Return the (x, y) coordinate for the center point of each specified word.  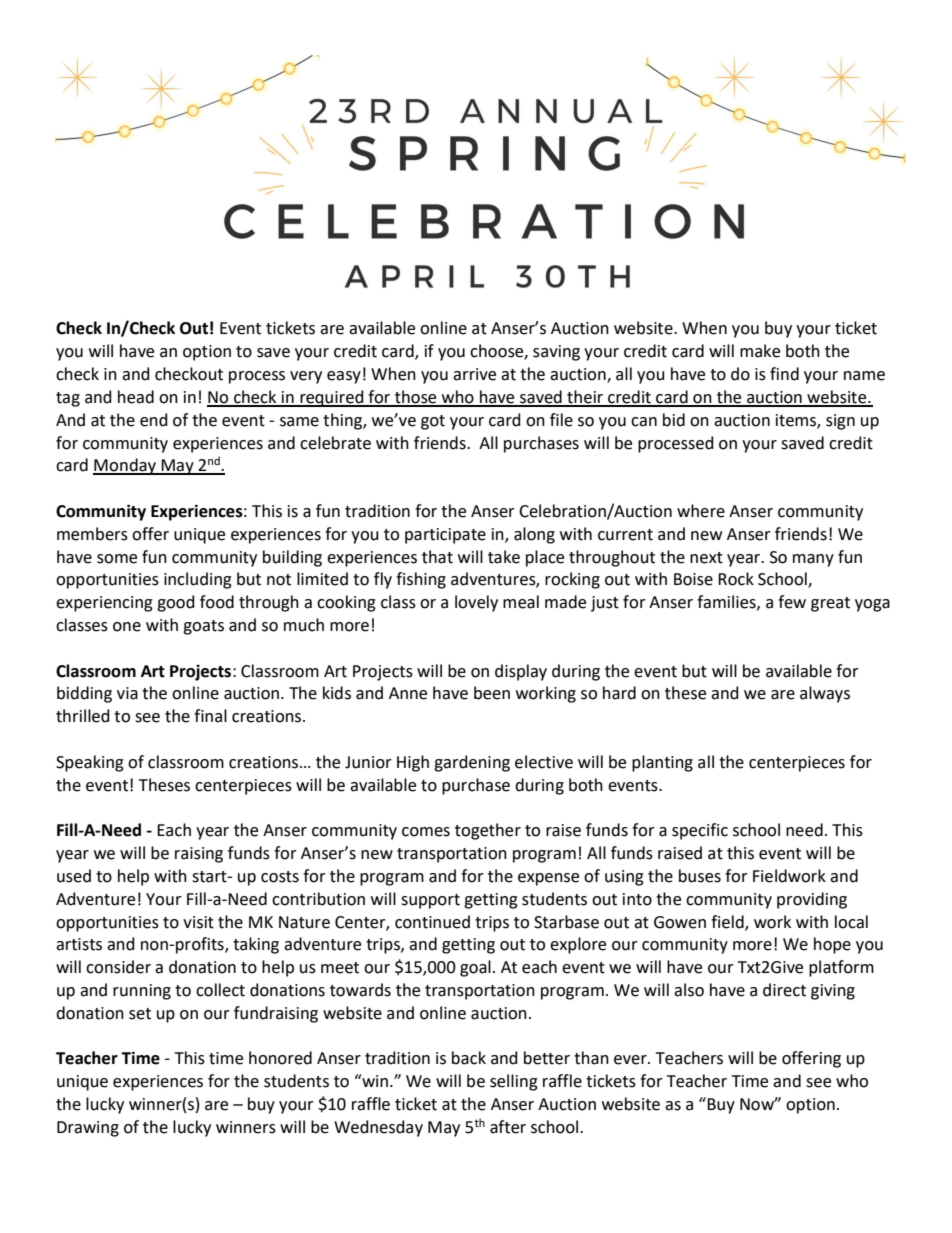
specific (700, 831)
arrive (474, 374)
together (488, 831)
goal (475, 968)
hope (832, 945)
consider (118, 967)
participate (445, 536)
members (92, 534)
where (701, 511)
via (127, 693)
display (521, 672)
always (825, 694)
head (136, 397)
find (784, 374)
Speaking (90, 763)
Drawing (88, 1129)
